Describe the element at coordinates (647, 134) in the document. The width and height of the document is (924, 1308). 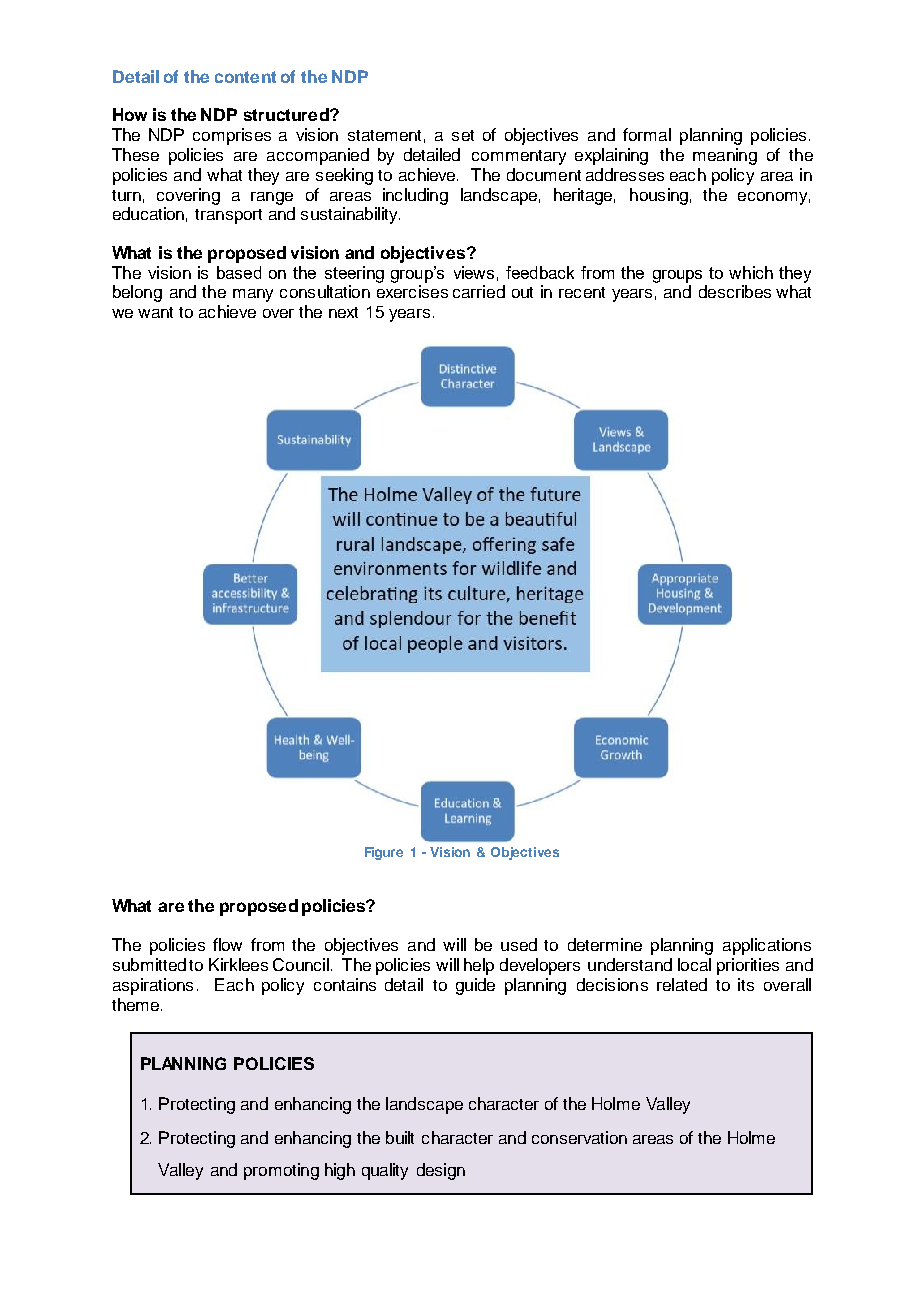
I see `formal` at that location.
